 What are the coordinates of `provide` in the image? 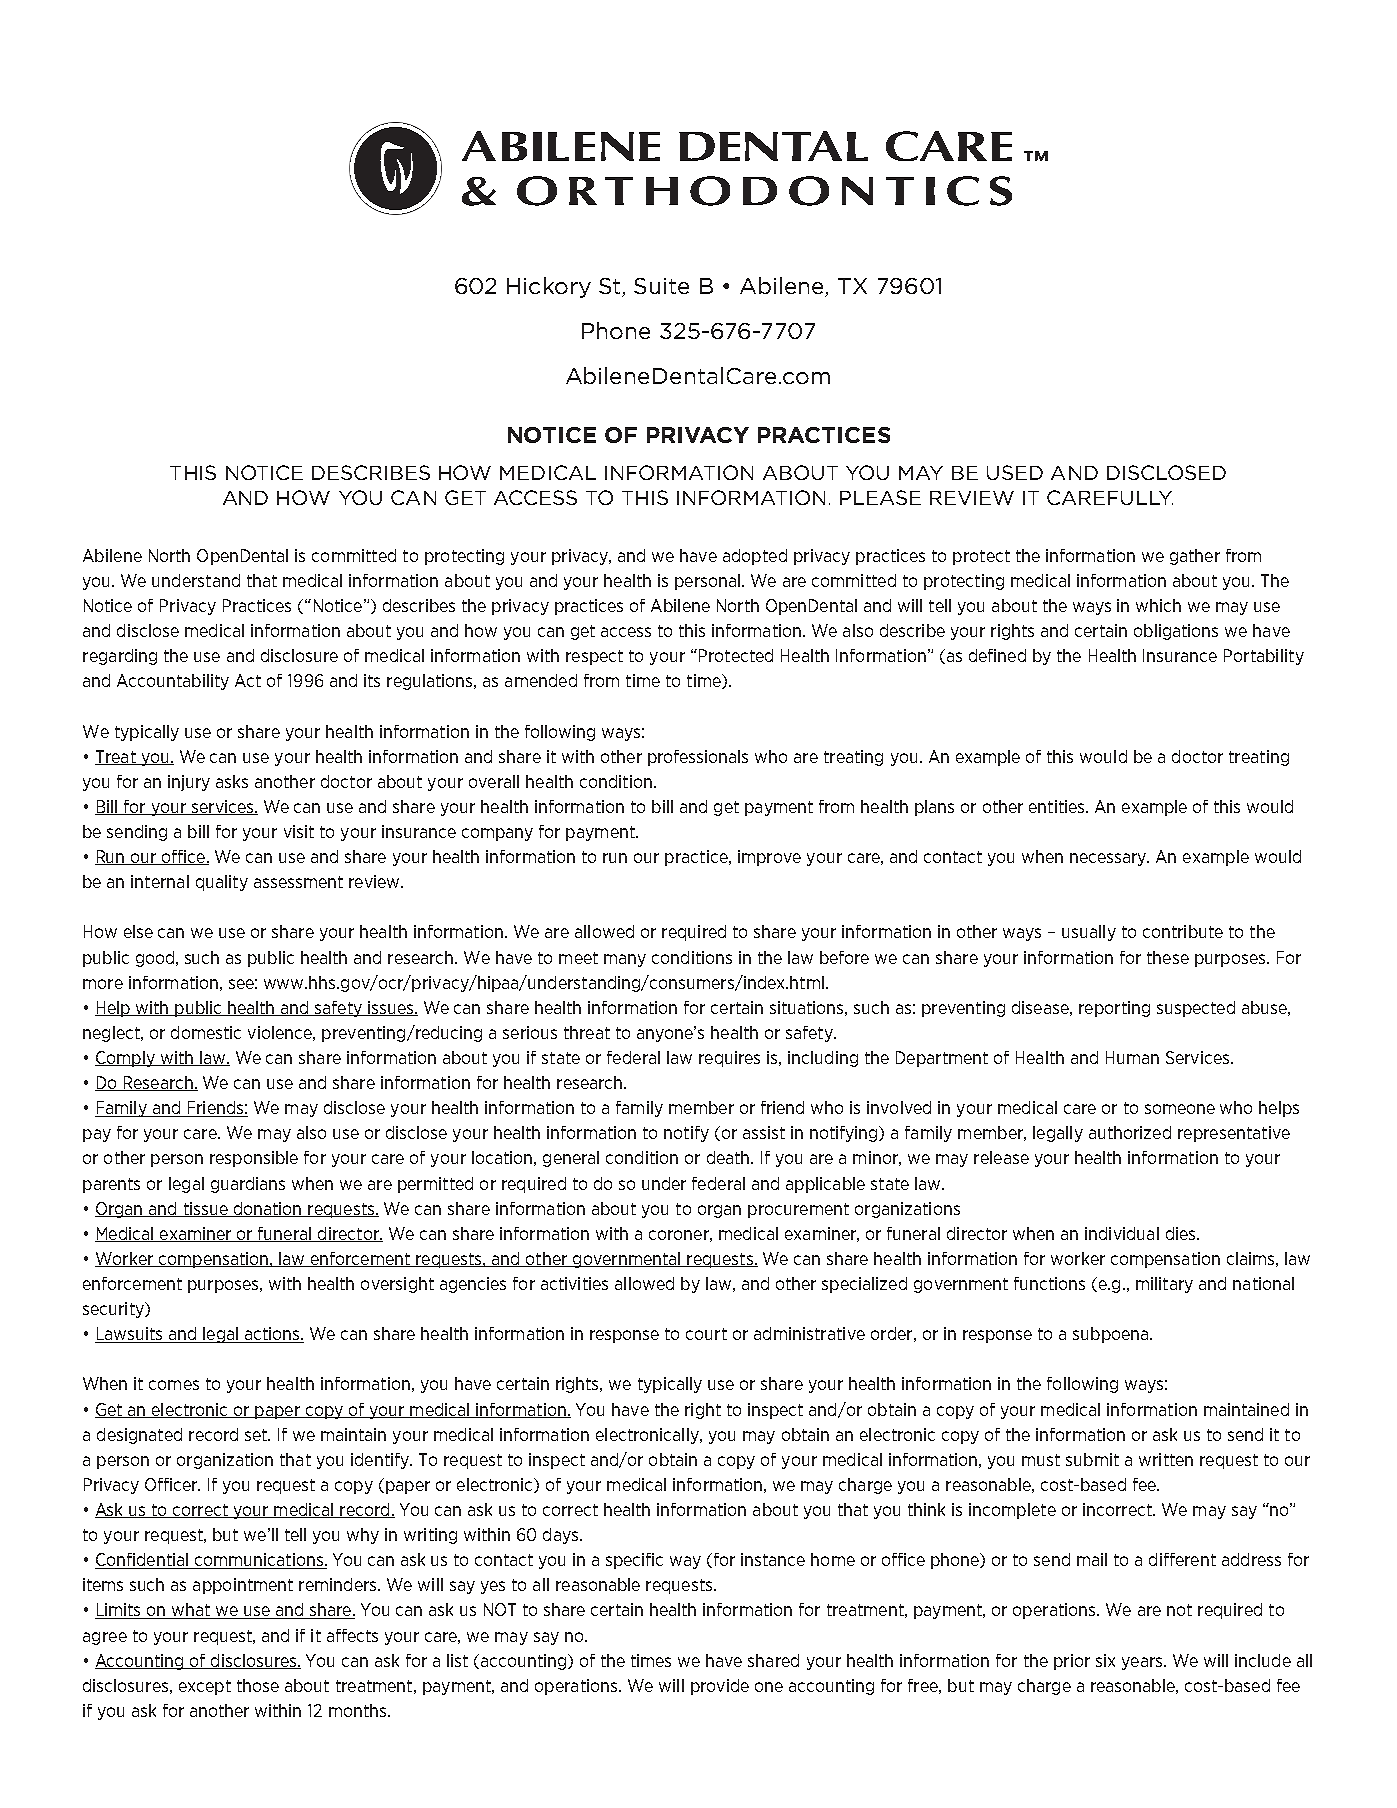 It's located at (720, 1687).
